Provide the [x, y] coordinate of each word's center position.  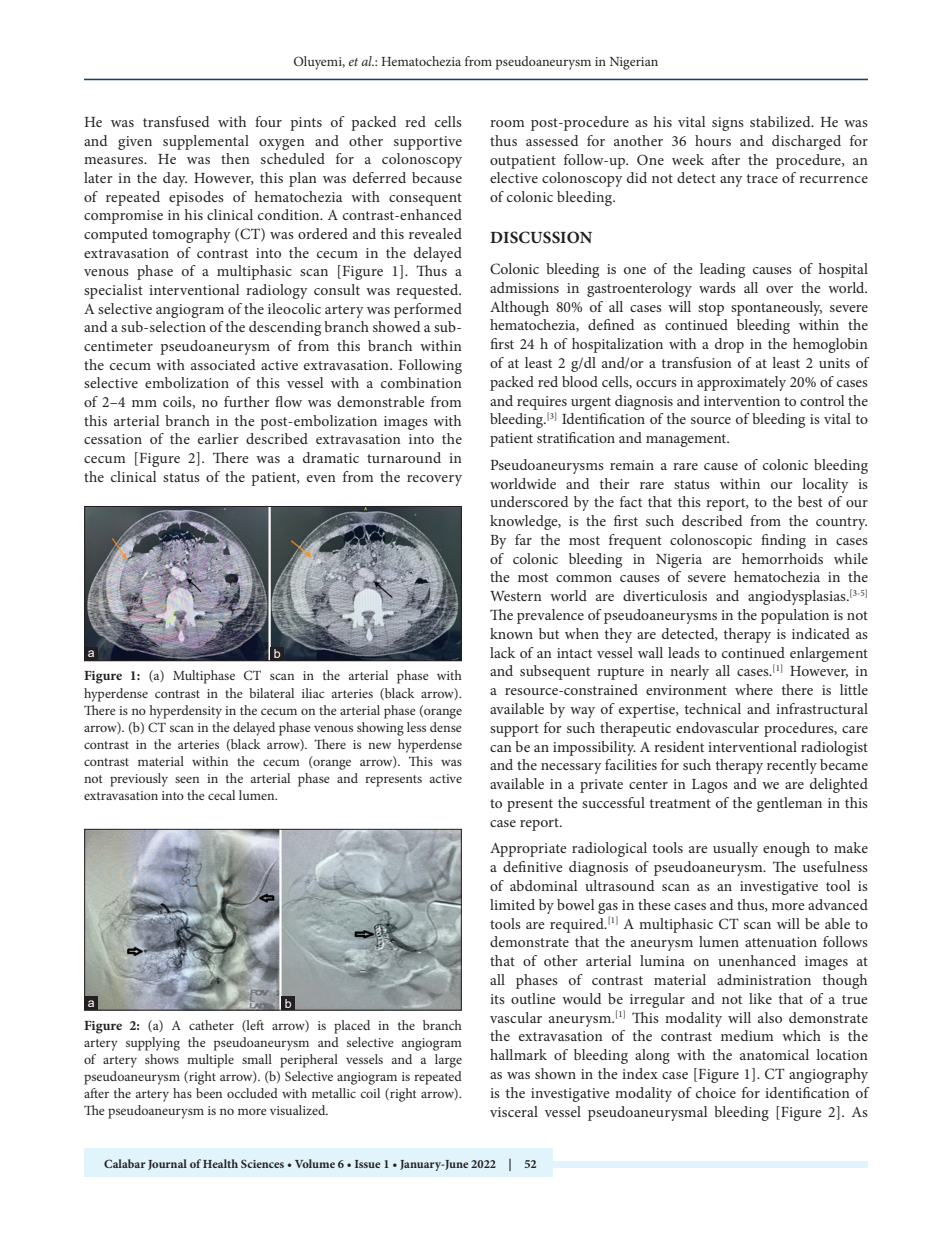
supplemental [206, 142]
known [511, 633]
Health [220, 1163]
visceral [514, 1111]
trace [762, 178]
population [795, 616]
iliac [313, 693]
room [507, 123]
